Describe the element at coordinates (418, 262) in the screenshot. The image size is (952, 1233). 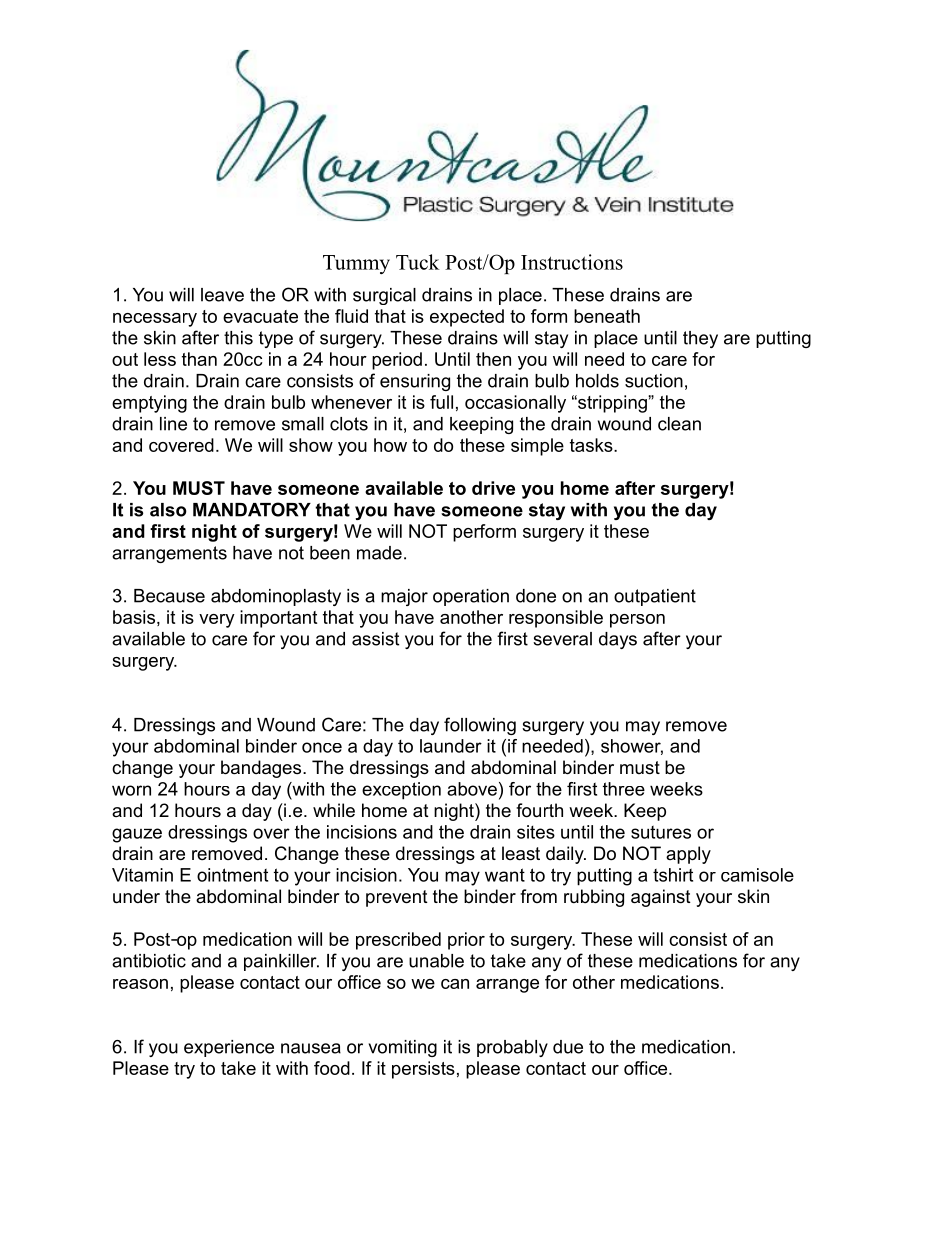
I see `Tuck` at that location.
